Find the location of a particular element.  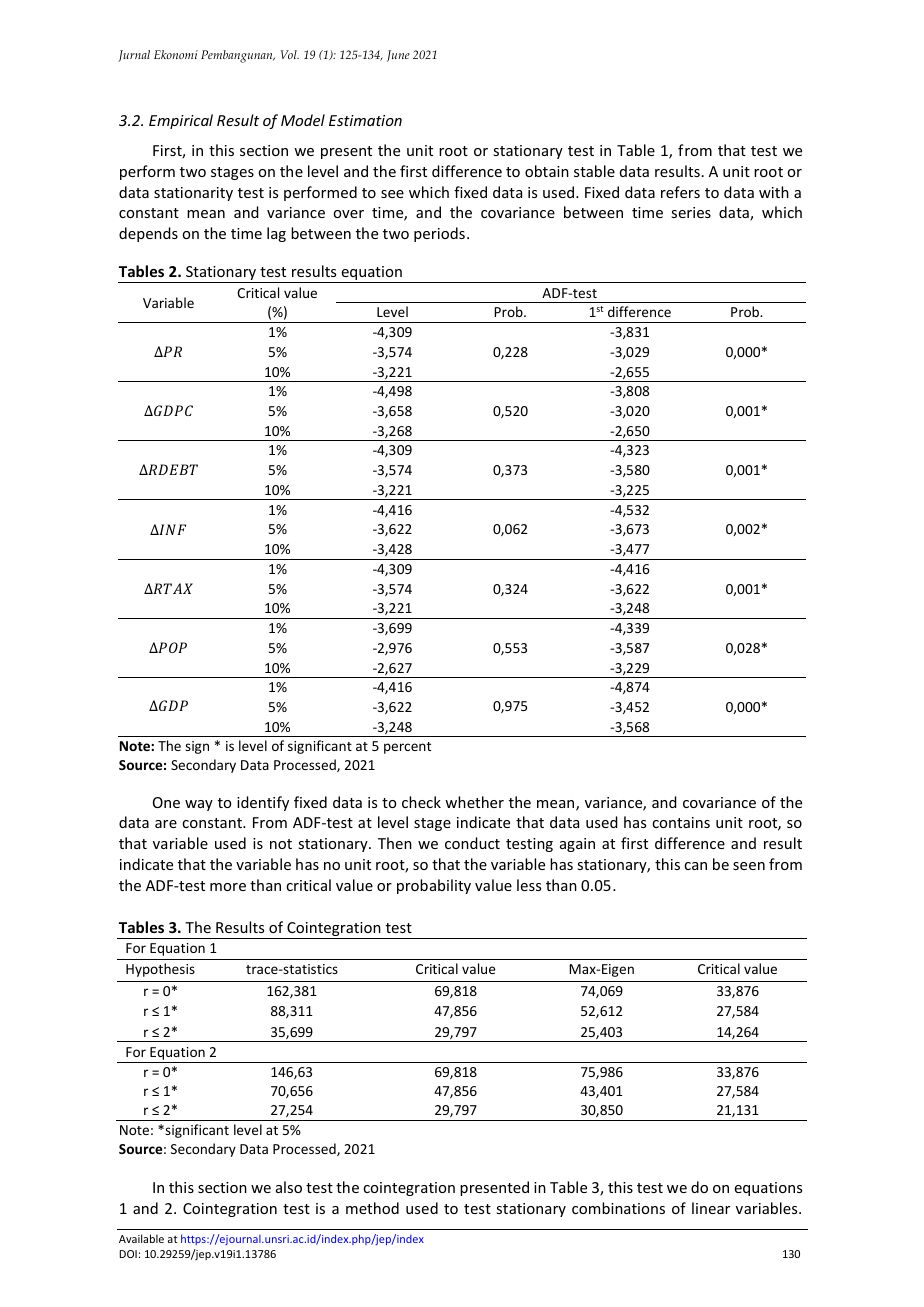

periods is located at coordinates (439, 234).
